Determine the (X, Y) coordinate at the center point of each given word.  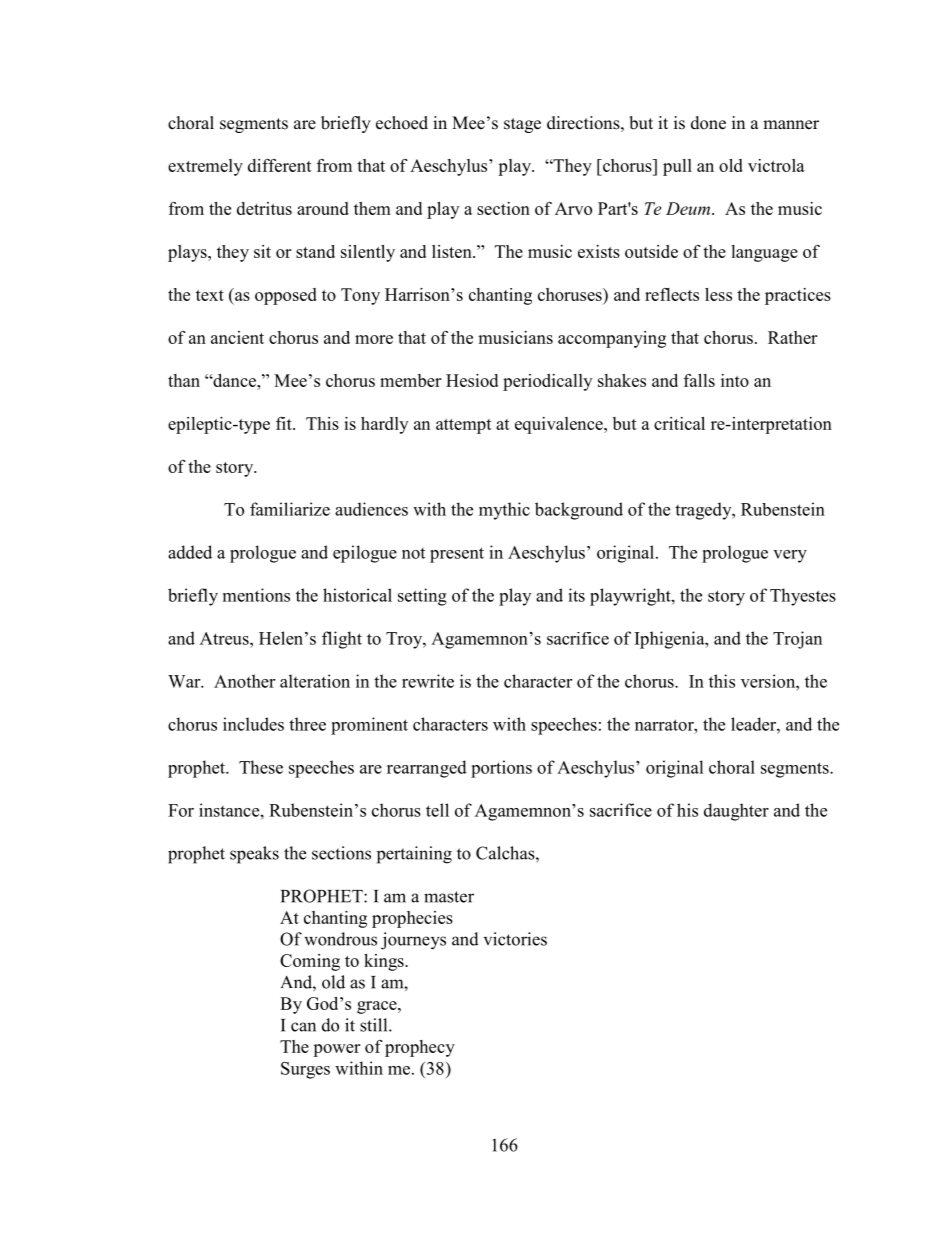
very (790, 556)
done (708, 123)
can (303, 1027)
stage (522, 125)
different (280, 165)
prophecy (420, 1048)
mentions (256, 595)
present (457, 555)
